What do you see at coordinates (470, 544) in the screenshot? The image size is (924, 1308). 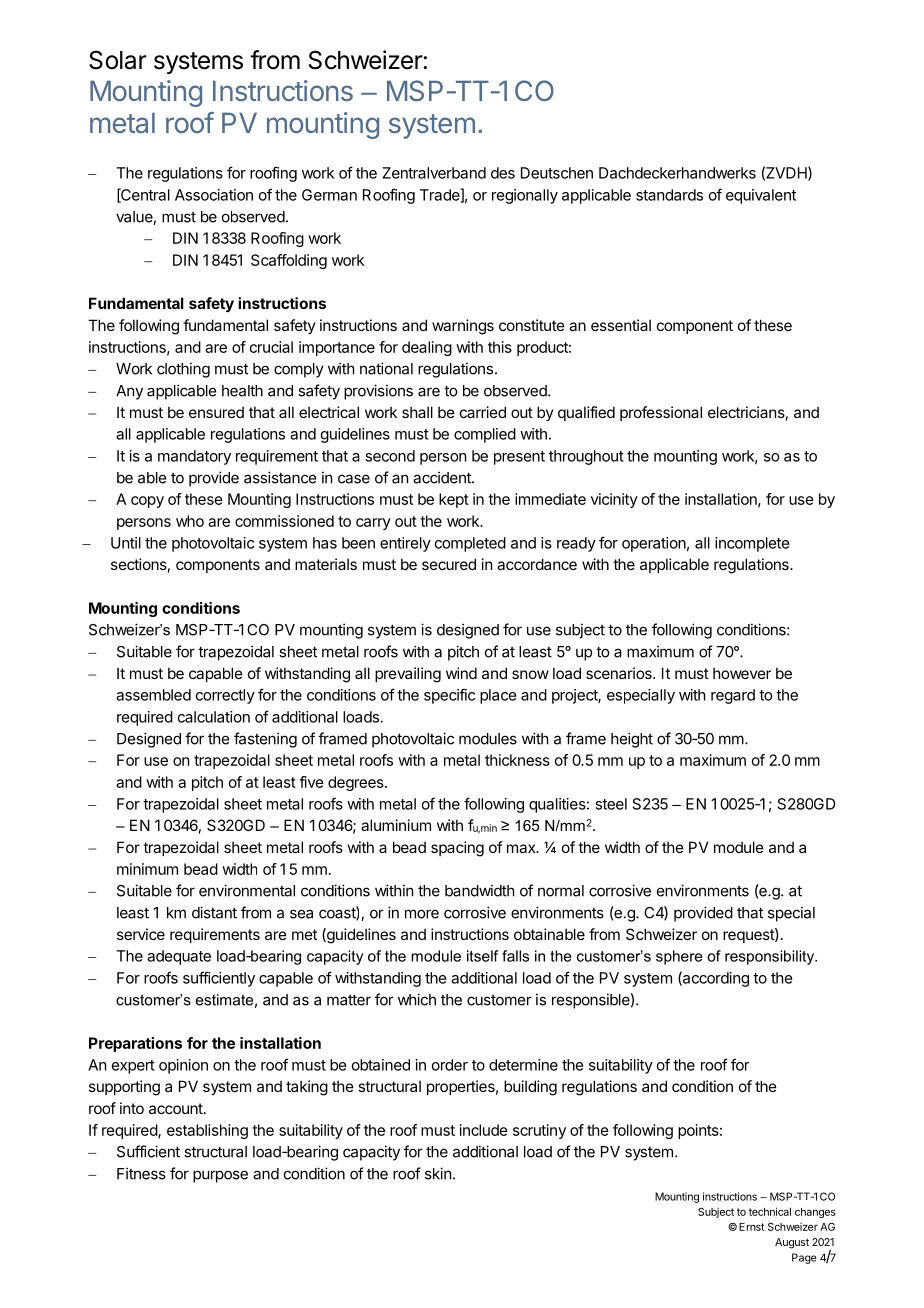 I see `completed` at bounding box center [470, 544].
